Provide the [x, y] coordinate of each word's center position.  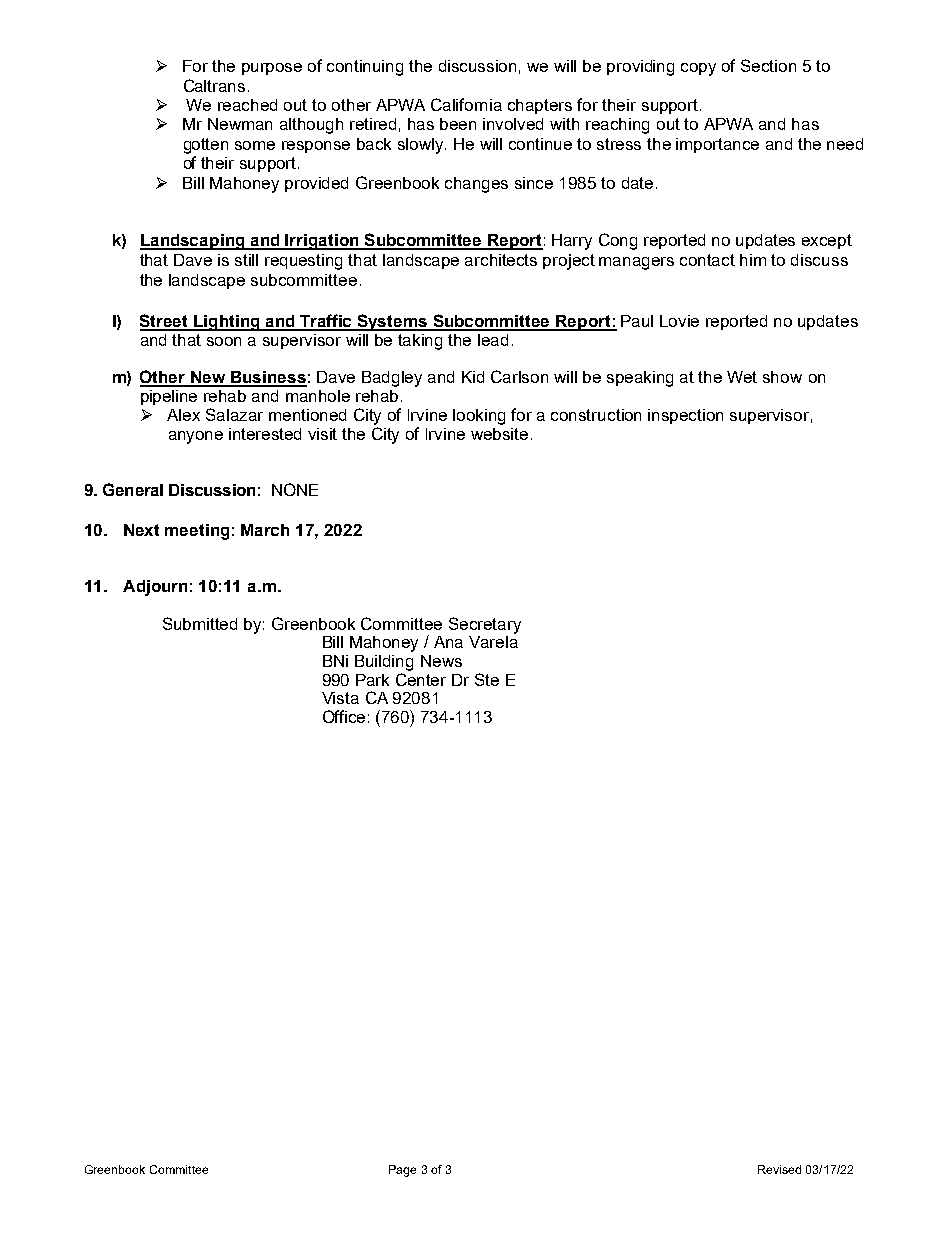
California [466, 104]
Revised [779, 1169]
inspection [685, 416]
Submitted [200, 623]
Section [768, 65]
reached [247, 105]
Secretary [485, 625]
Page [402, 1171]
